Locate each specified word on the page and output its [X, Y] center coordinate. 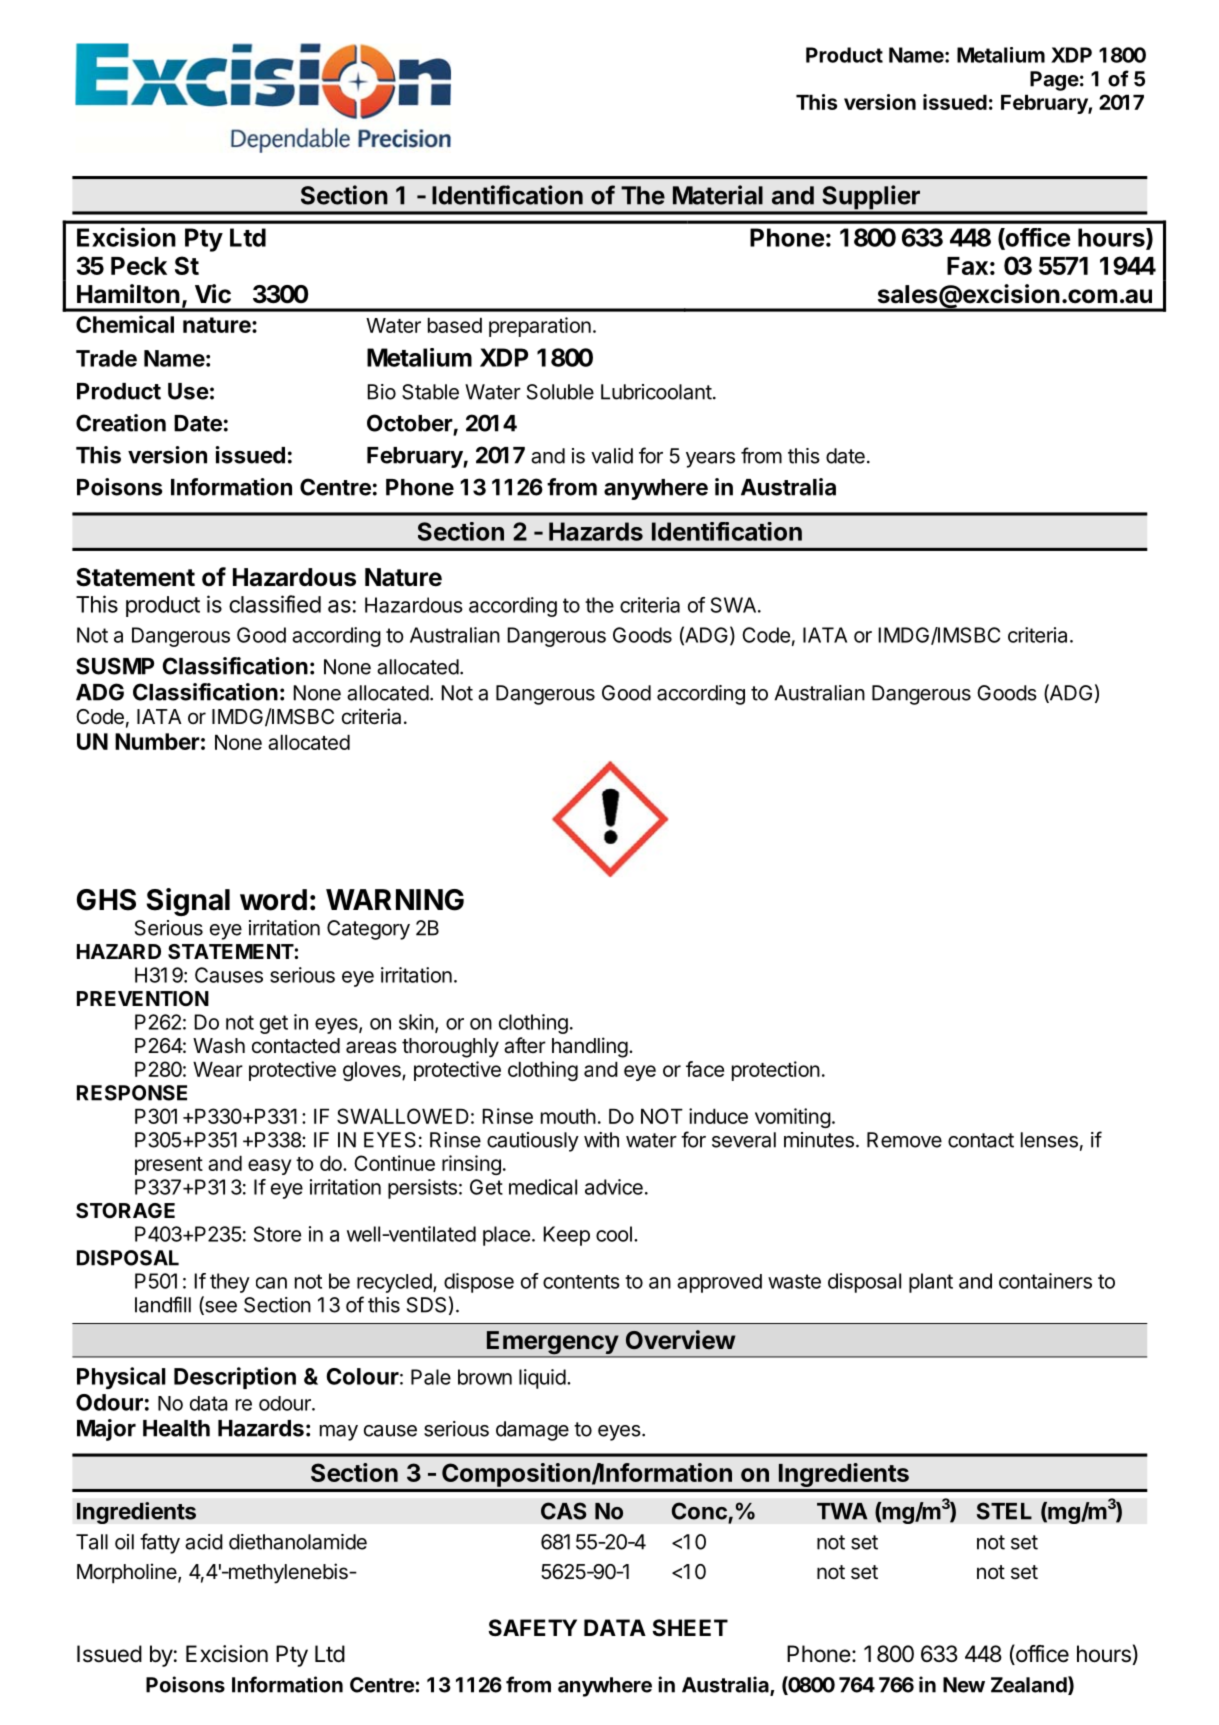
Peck [139, 266]
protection [776, 1071]
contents [581, 1282]
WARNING [395, 900]
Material [718, 195]
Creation [121, 423]
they [230, 1283]
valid [612, 456]
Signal [188, 902]
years [710, 460]
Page [1054, 81]
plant [931, 1283]
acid [204, 1542]
